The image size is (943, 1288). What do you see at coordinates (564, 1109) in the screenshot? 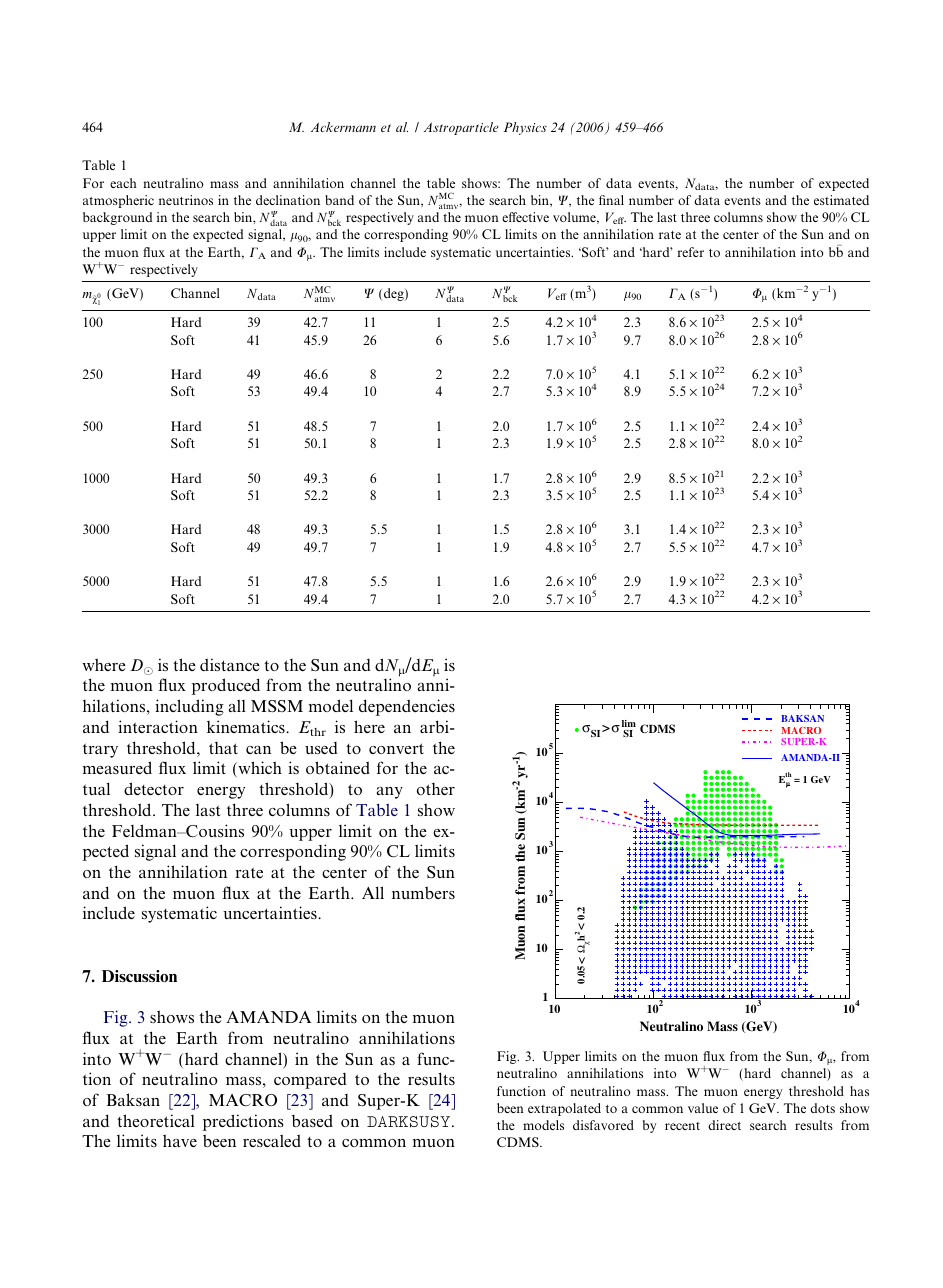
I see `extrapolated` at bounding box center [564, 1109].
